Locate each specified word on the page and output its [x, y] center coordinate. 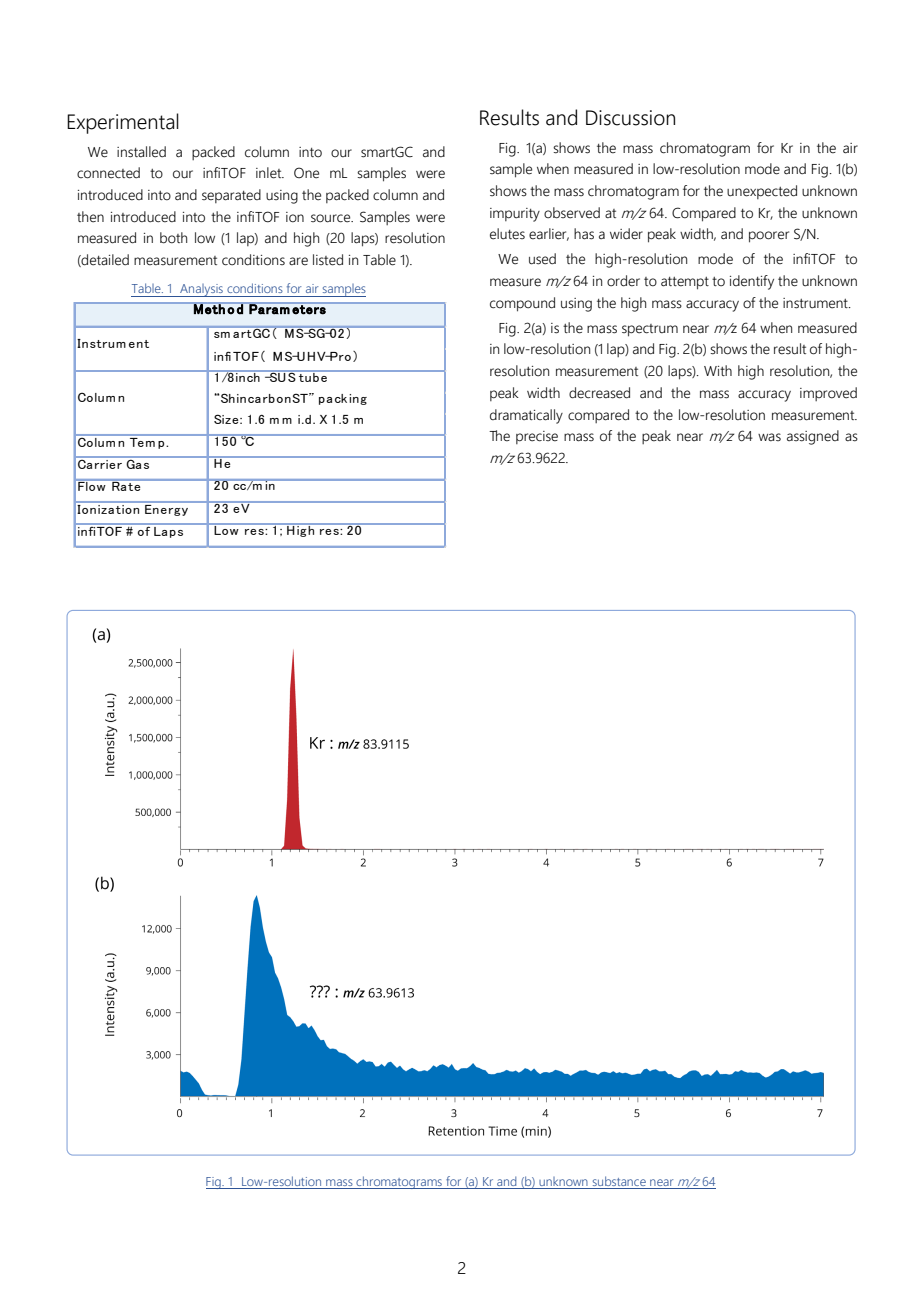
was [769, 437]
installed [141, 152]
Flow [92, 485]
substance [619, 1181]
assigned [813, 437]
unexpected [762, 192]
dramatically [526, 416]
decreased [599, 393]
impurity [515, 215]
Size [227, 419]
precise [537, 437]
